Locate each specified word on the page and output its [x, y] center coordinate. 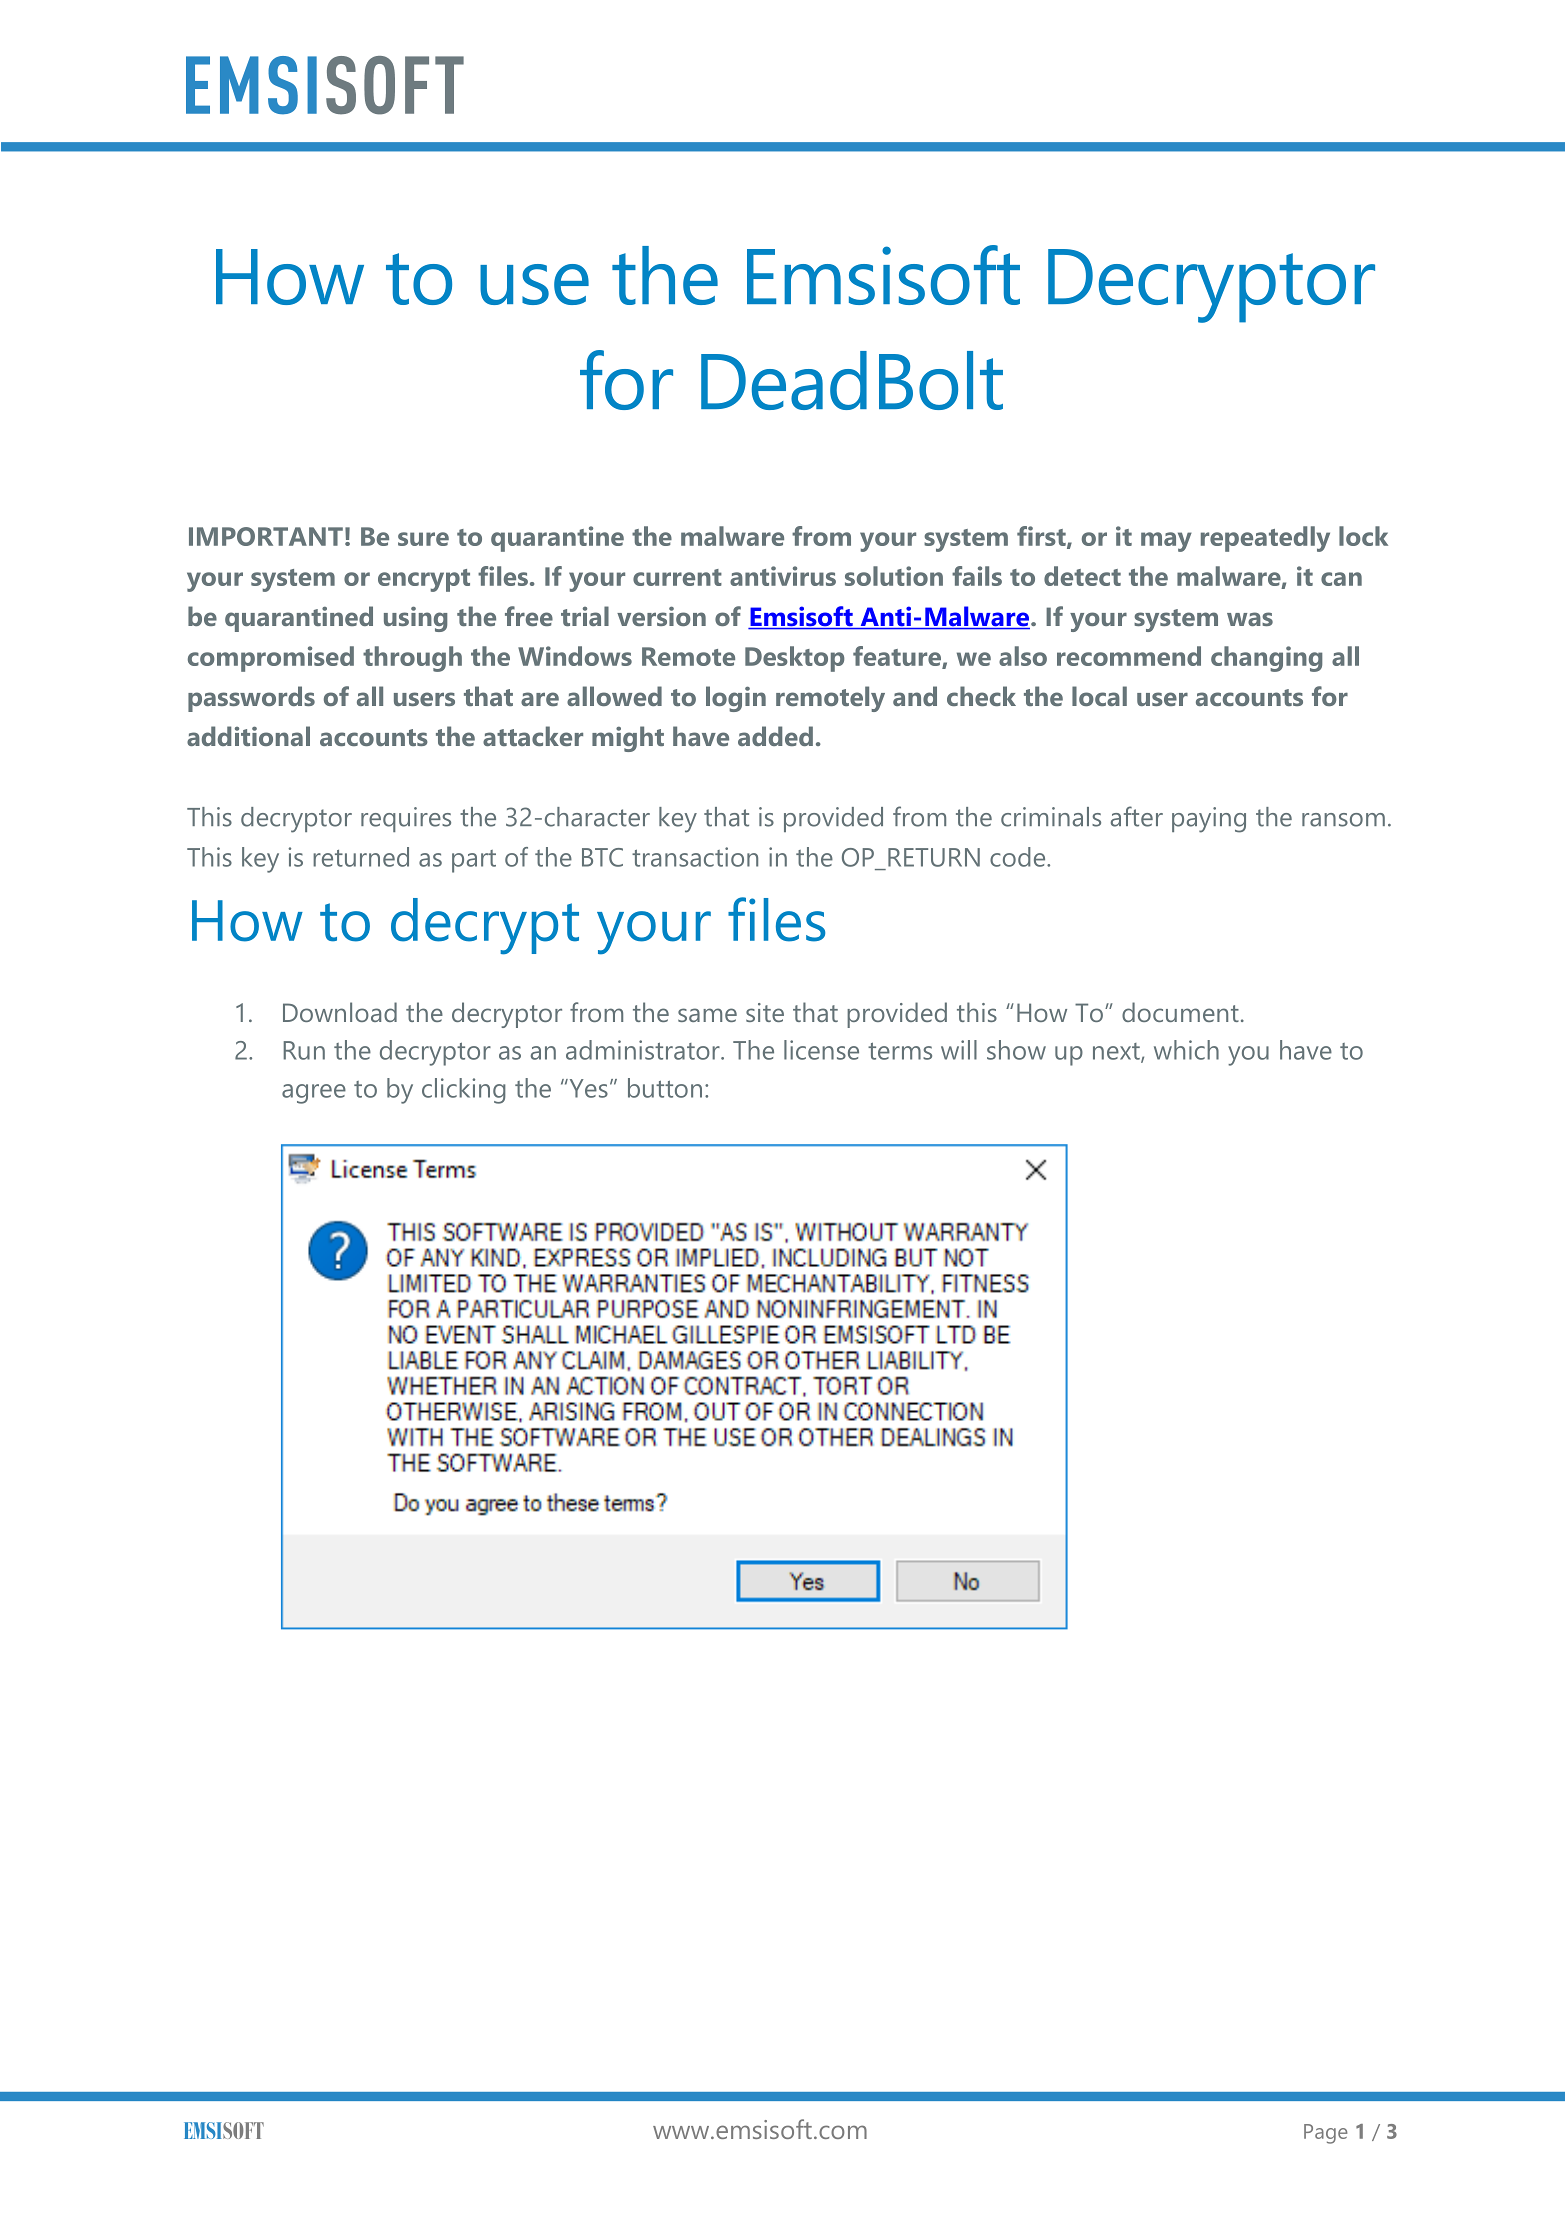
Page [1325, 2134]
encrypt [424, 580]
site [765, 1012]
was [1250, 619]
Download [340, 1012]
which [1186, 1050]
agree [314, 1094]
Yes [587, 1088]
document [1180, 1012]
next [1117, 1052]
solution [894, 576]
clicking [464, 1091]
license [821, 1050]
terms [900, 1051]
